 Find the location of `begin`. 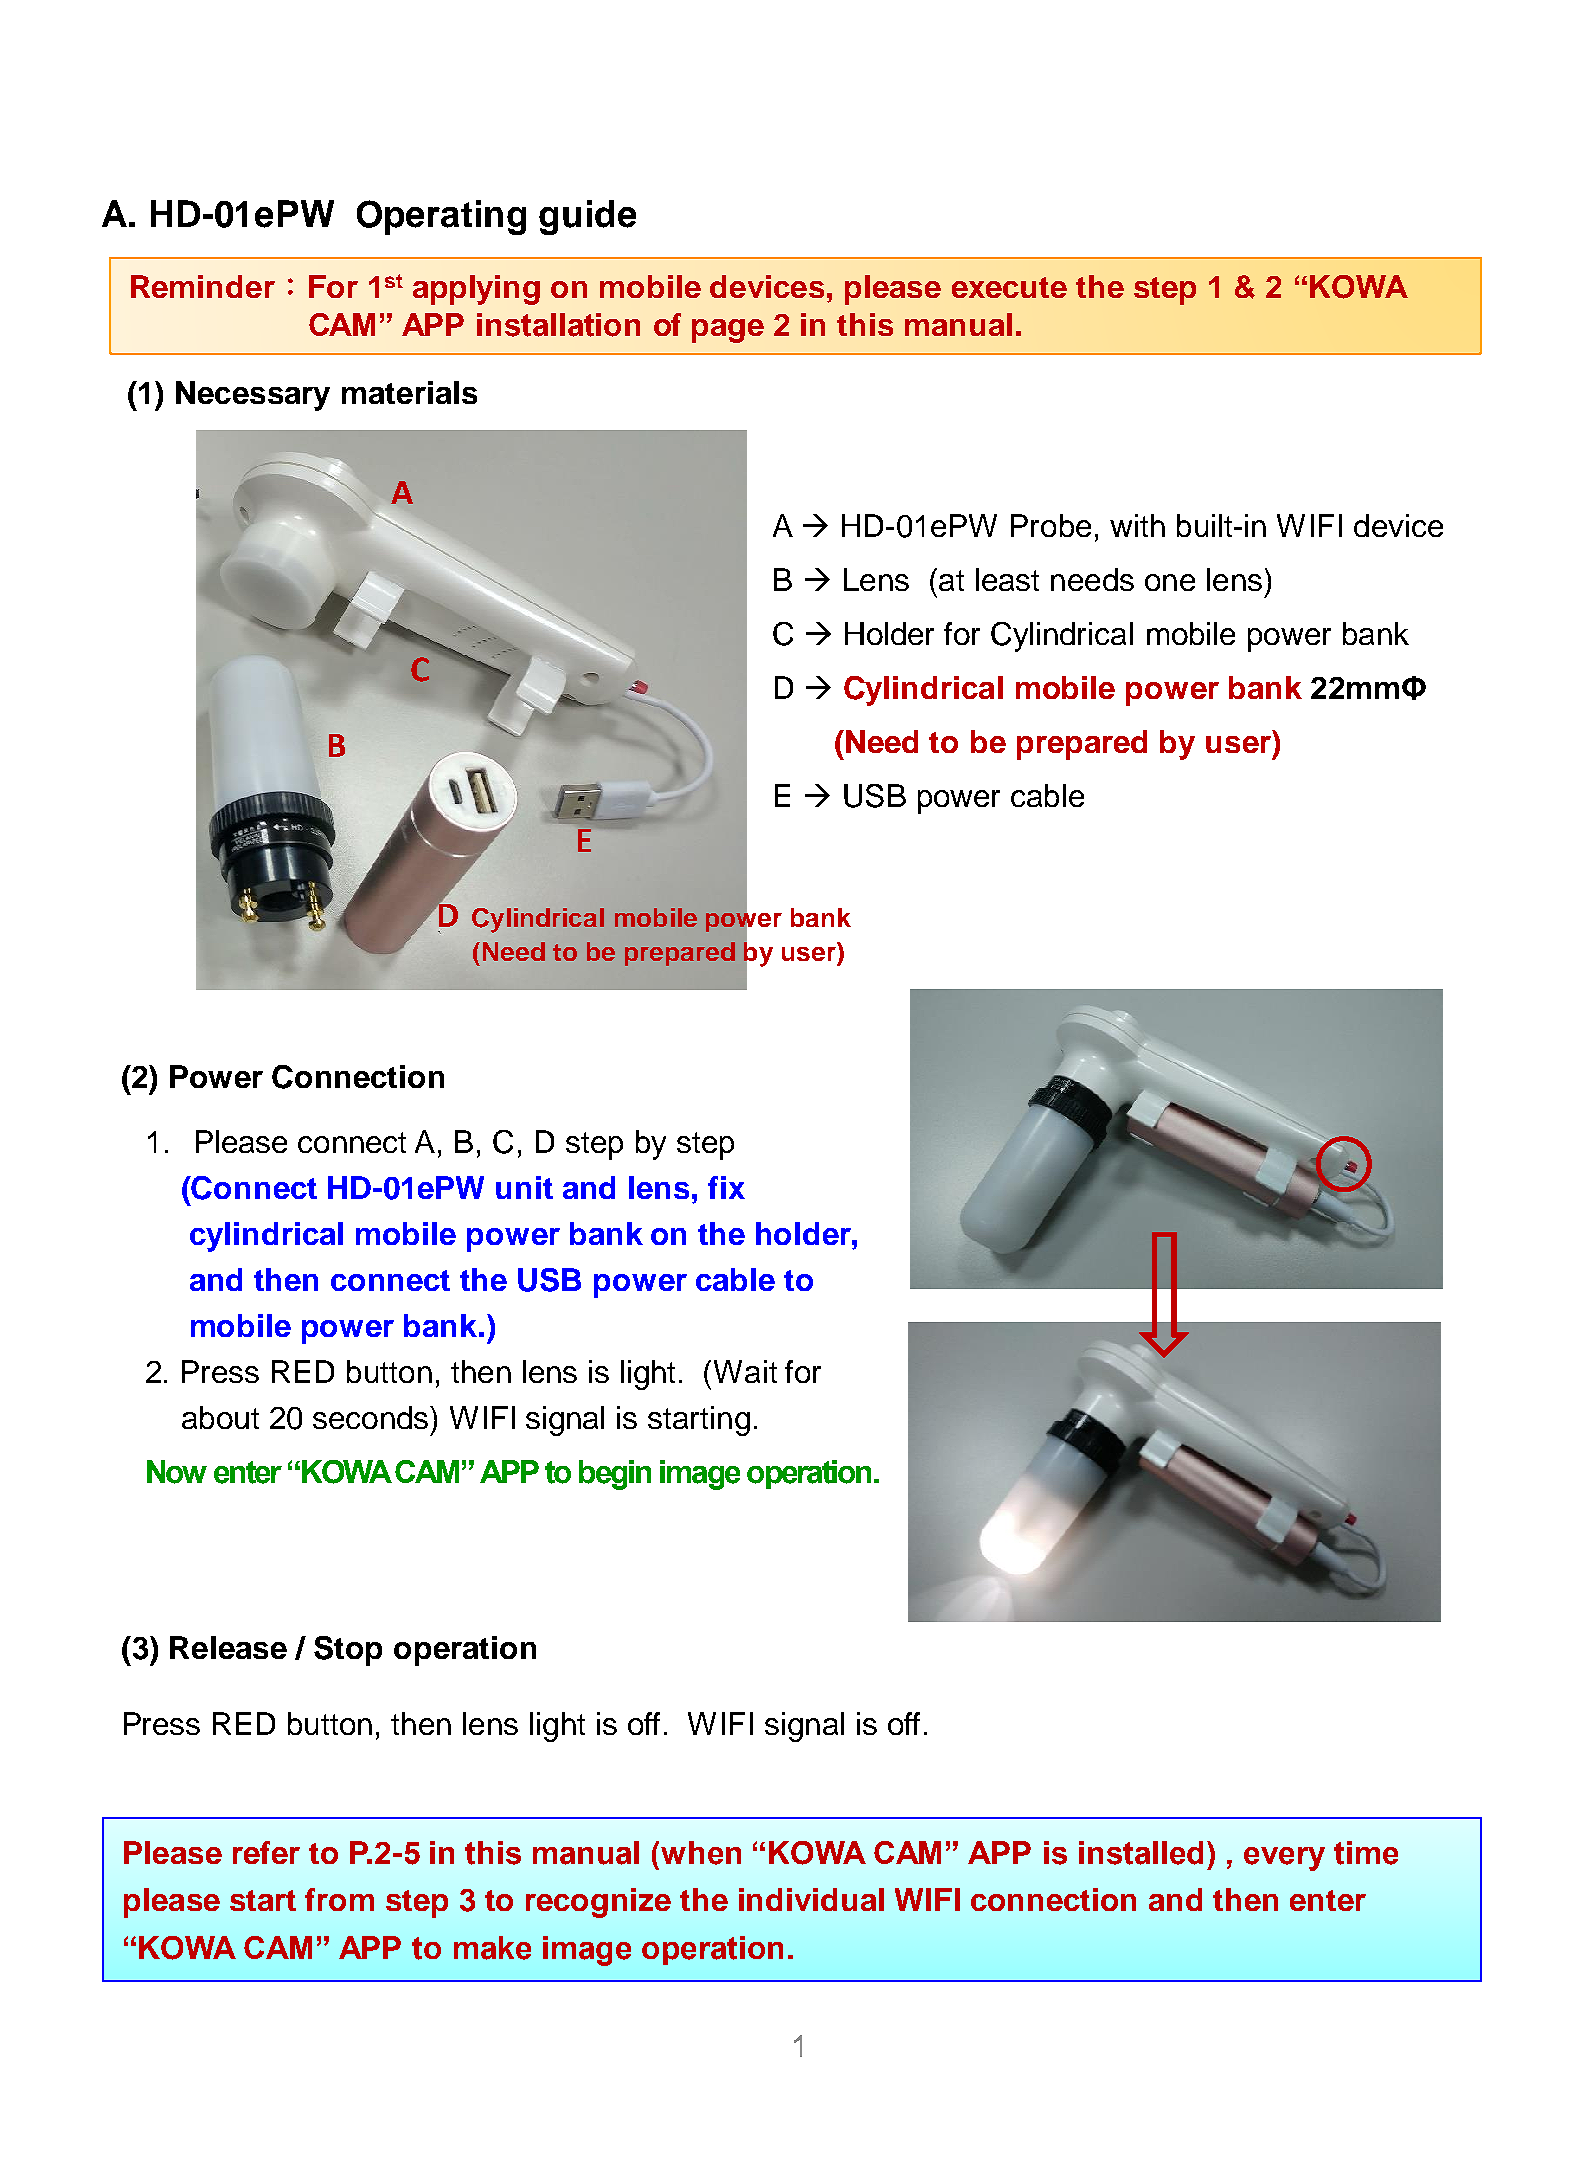

begin is located at coordinates (615, 1475).
